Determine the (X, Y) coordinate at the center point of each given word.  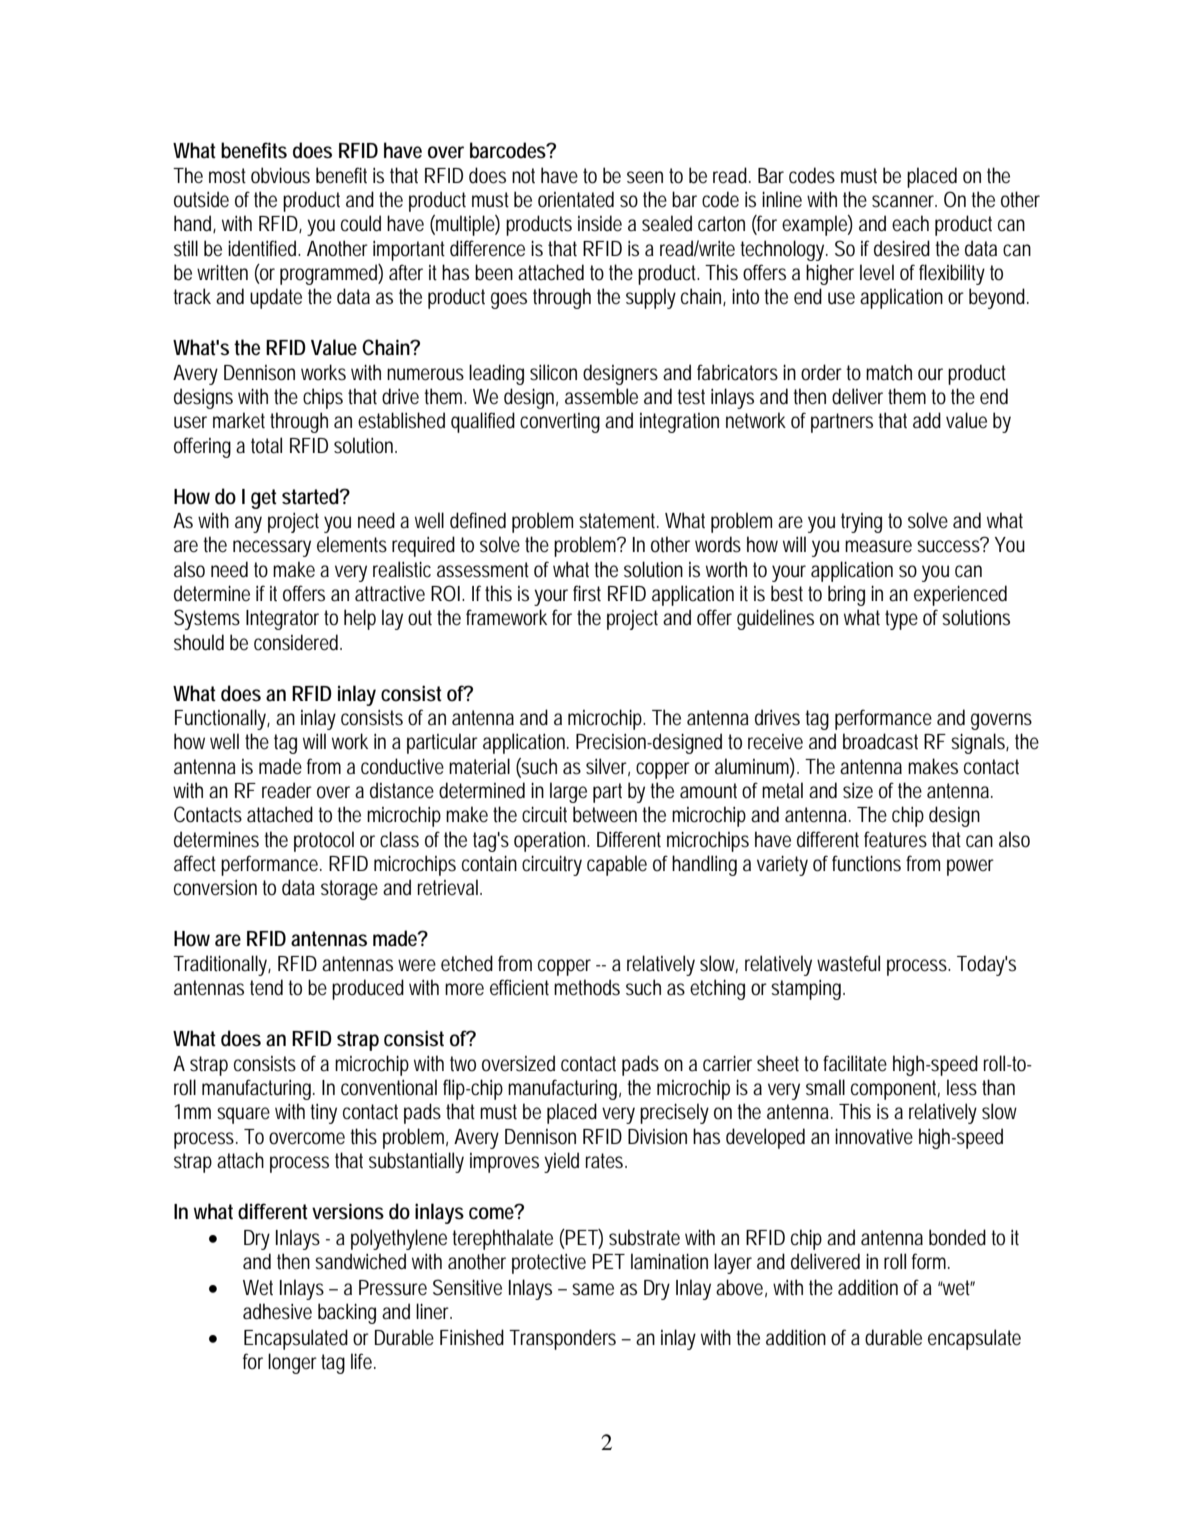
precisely (674, 1113)
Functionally (222, 719)
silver (608, 767)
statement (619, 521)
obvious (280, 175)
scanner (904, 201)
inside (600, 223)
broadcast (880, 741)
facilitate (855, 1063)
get (264, 499)
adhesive (277, 1311)
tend (266, 987)
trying (861, 523)
